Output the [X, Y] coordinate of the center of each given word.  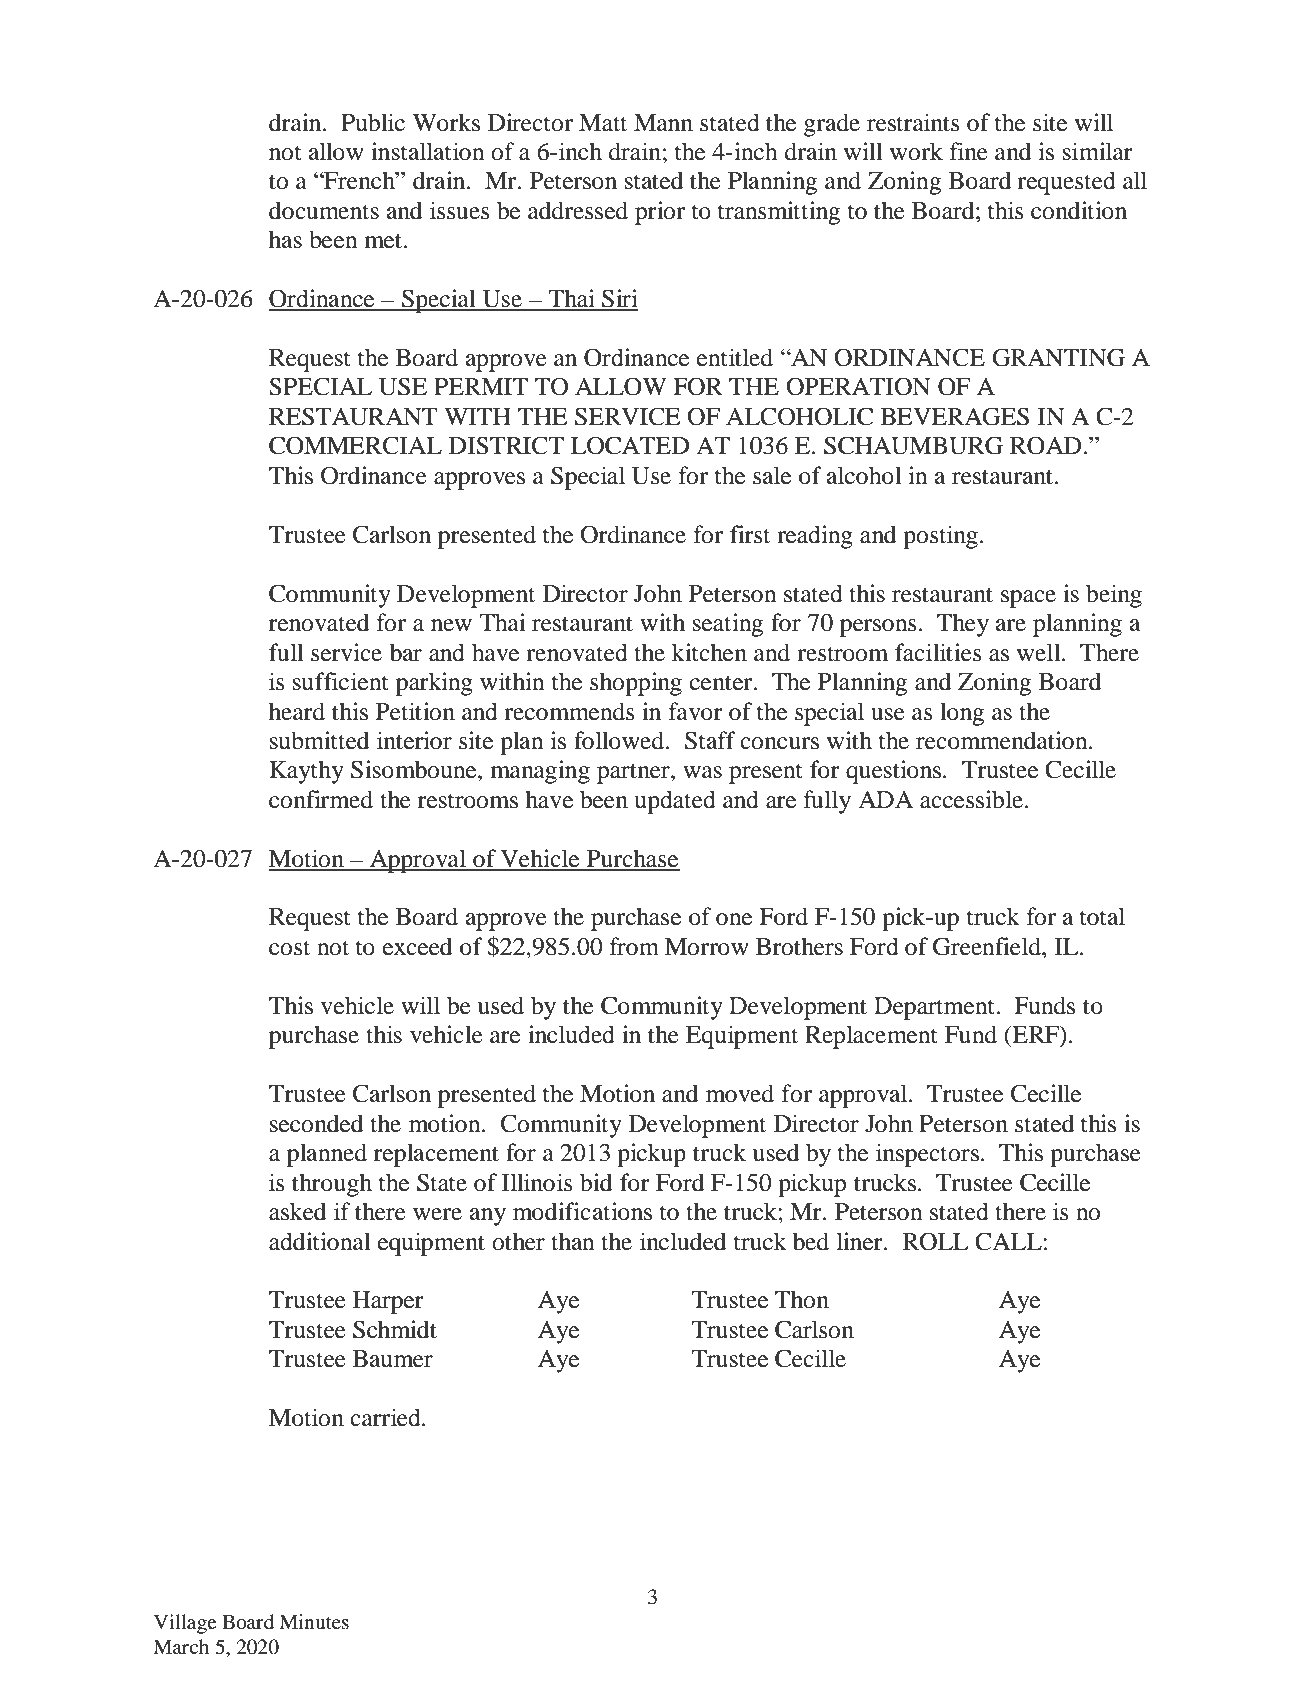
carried [386, 1417]
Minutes [314, 1622]
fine [969, 151]
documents [324, 210]
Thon [802, 1299]
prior [660, 213]
